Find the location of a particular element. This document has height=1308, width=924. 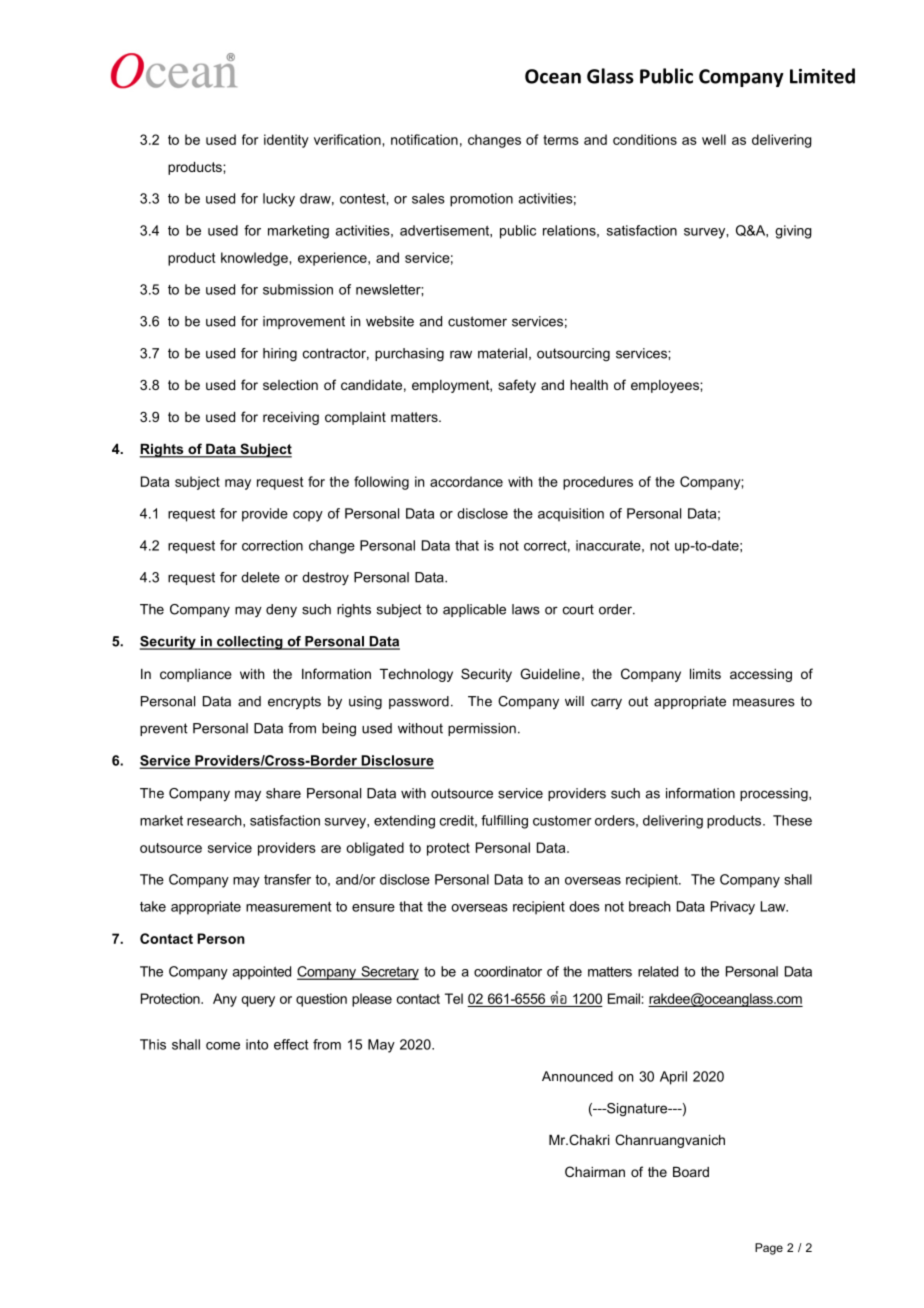

selection is located at coordinates (290, 385).
